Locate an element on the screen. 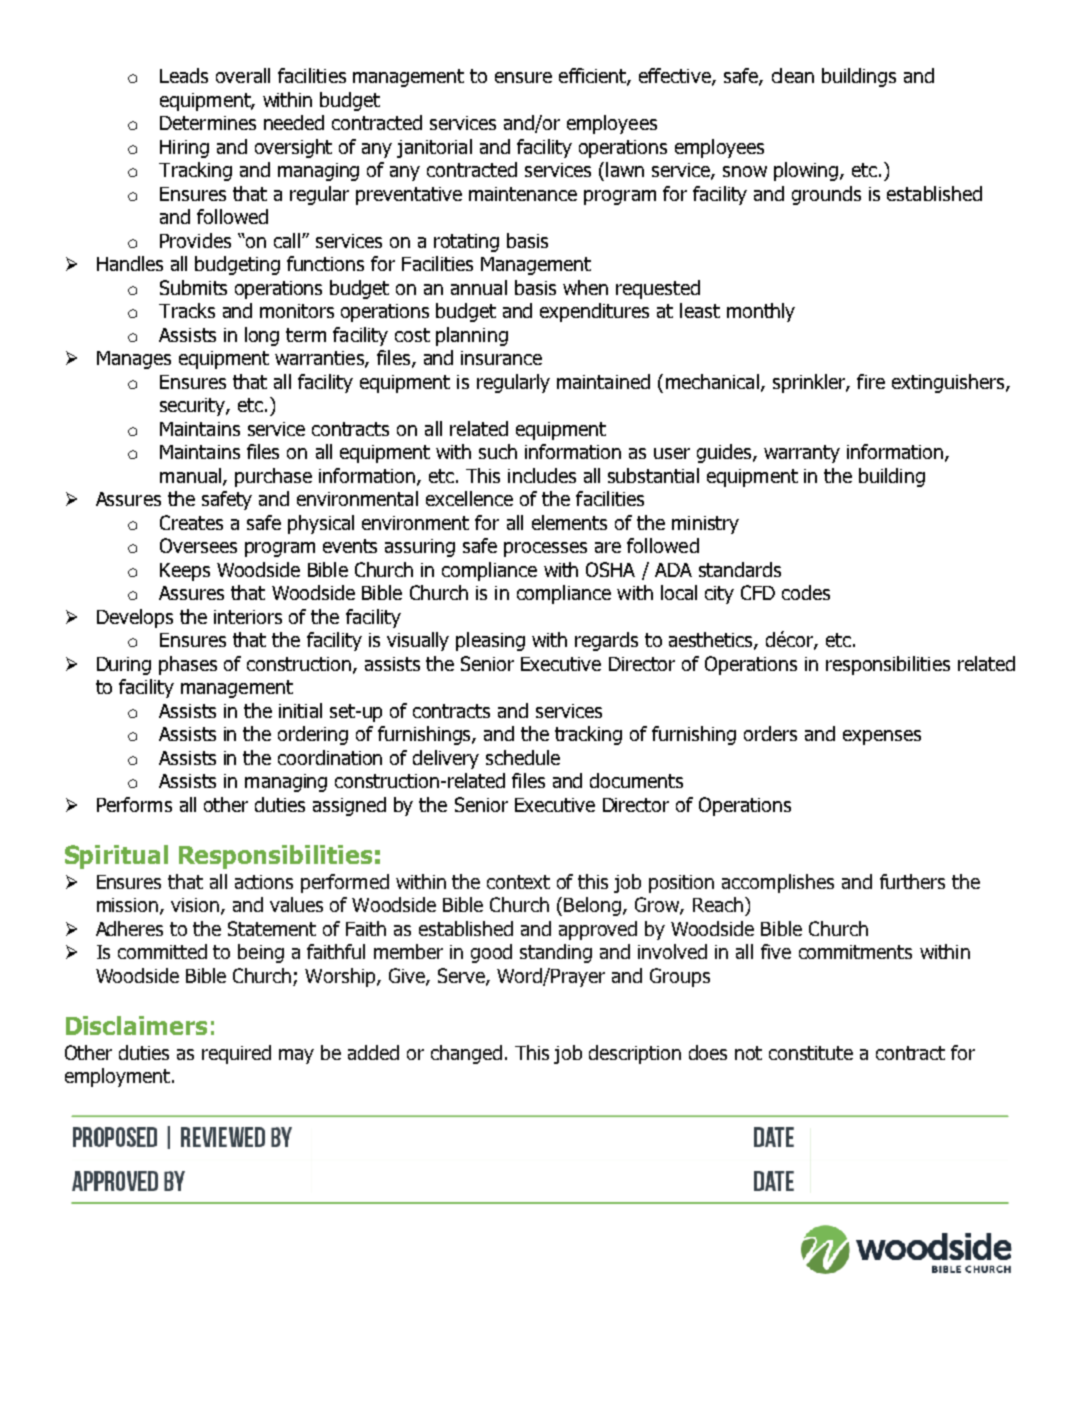 The width and height of the screenshot is (1083, 1402). processes is located at coordinates (545, 549).
